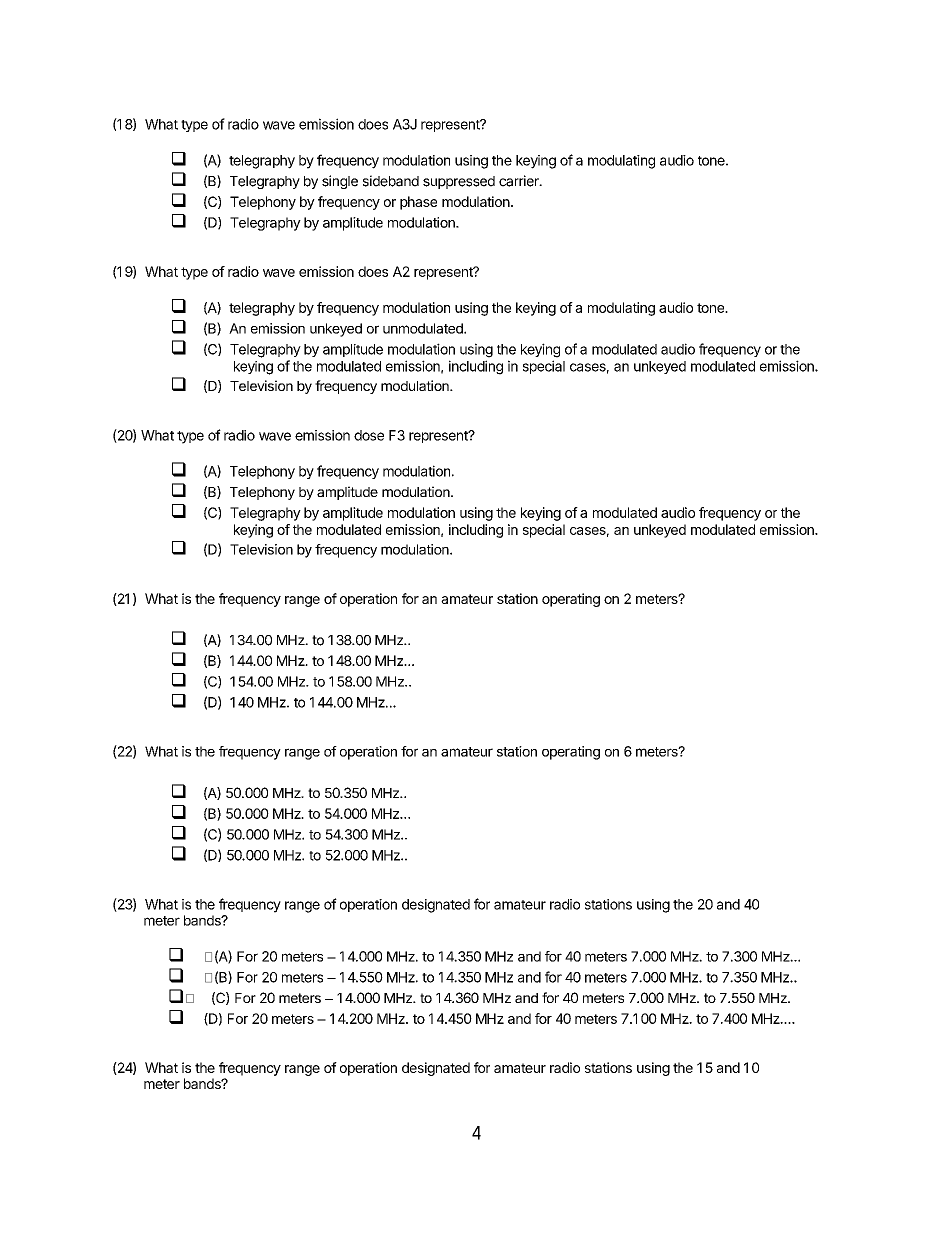  What do you see at coordinates (459, 182) in the screenshot?
I see `suppressed` at bounding box center [459, 182].
